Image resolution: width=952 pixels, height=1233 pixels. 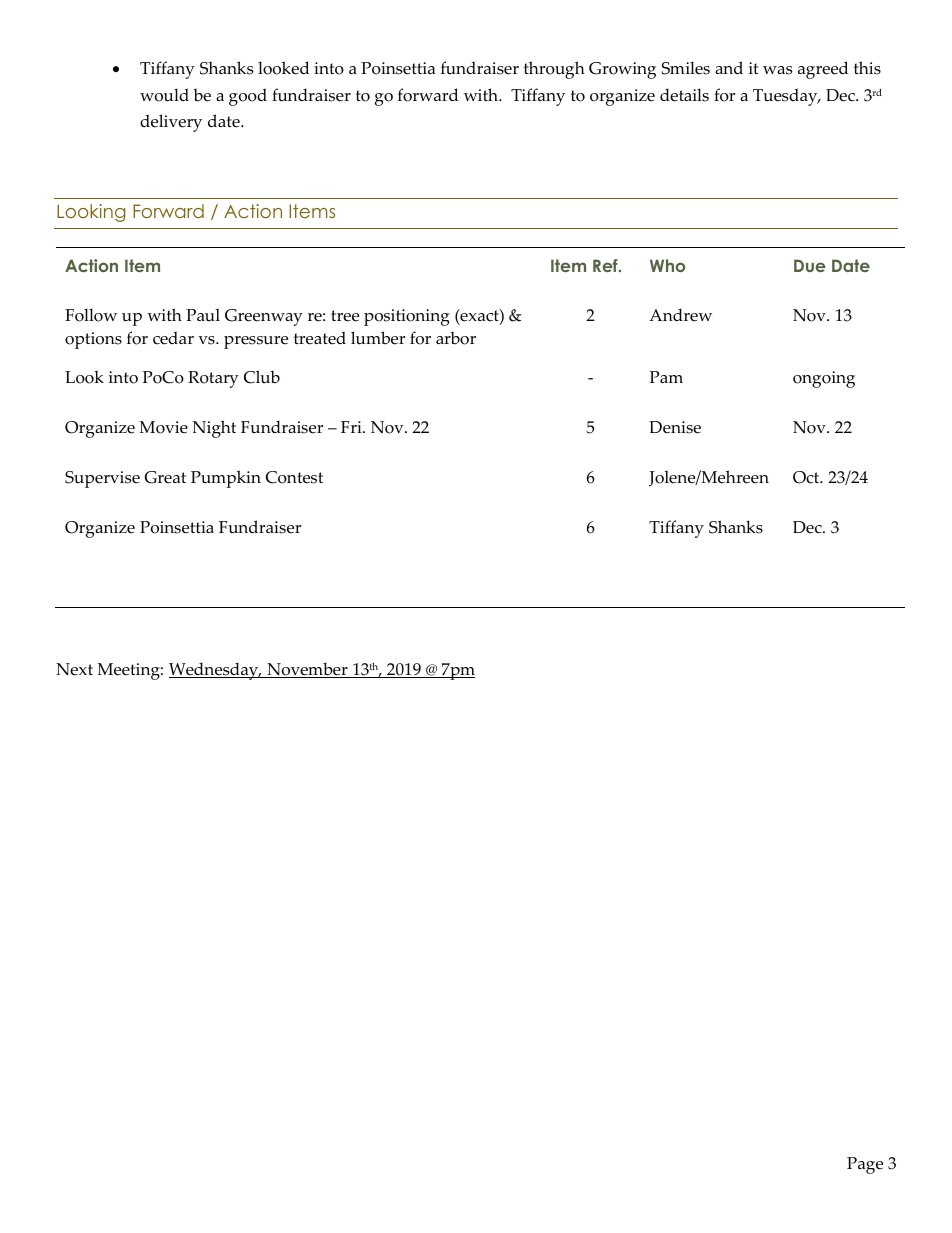 I want to click on Denise, so click(x=675, y=427).
